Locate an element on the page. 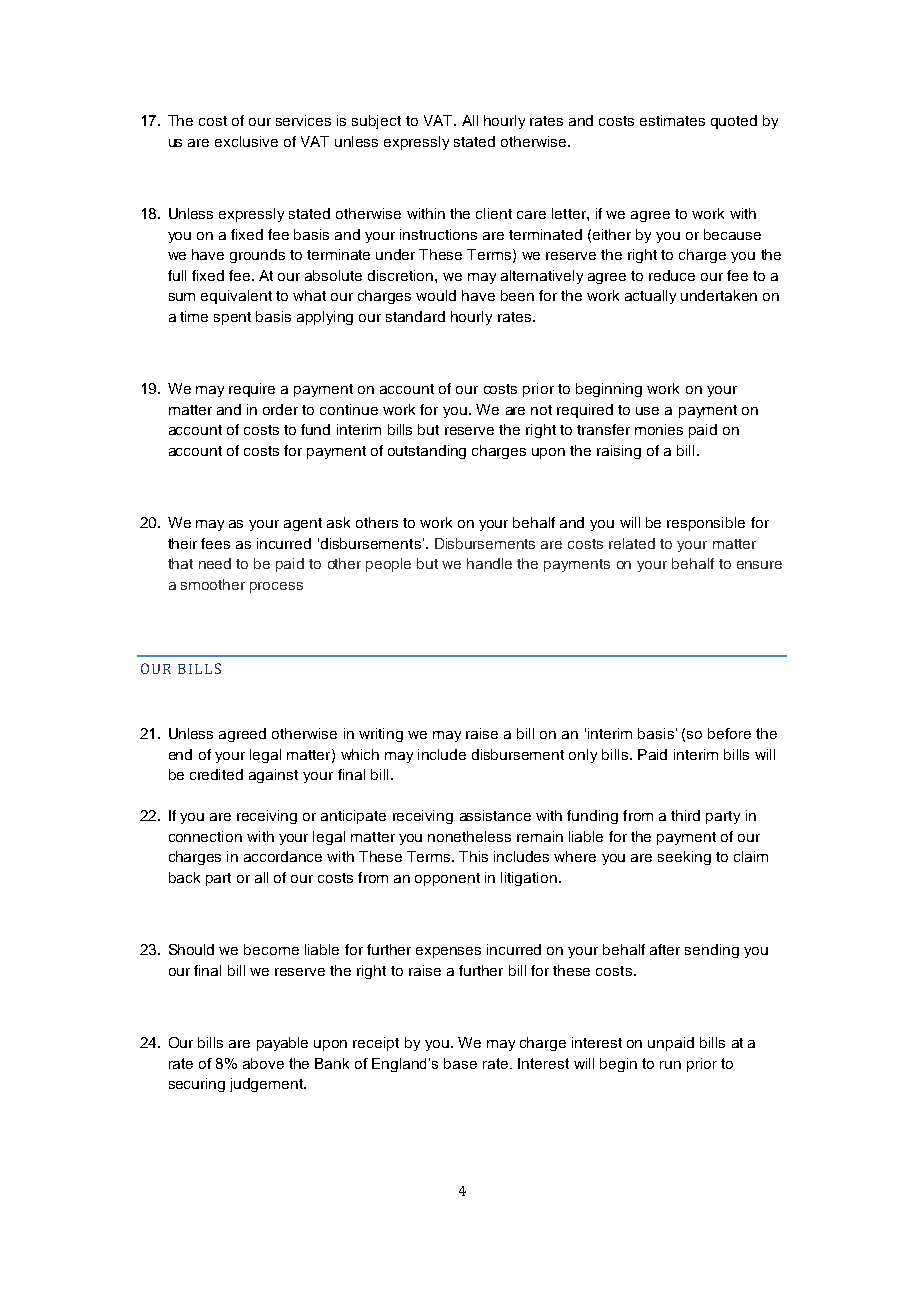 The image size is (924, 1309). exclusive is located at coordinates (246, 141).
